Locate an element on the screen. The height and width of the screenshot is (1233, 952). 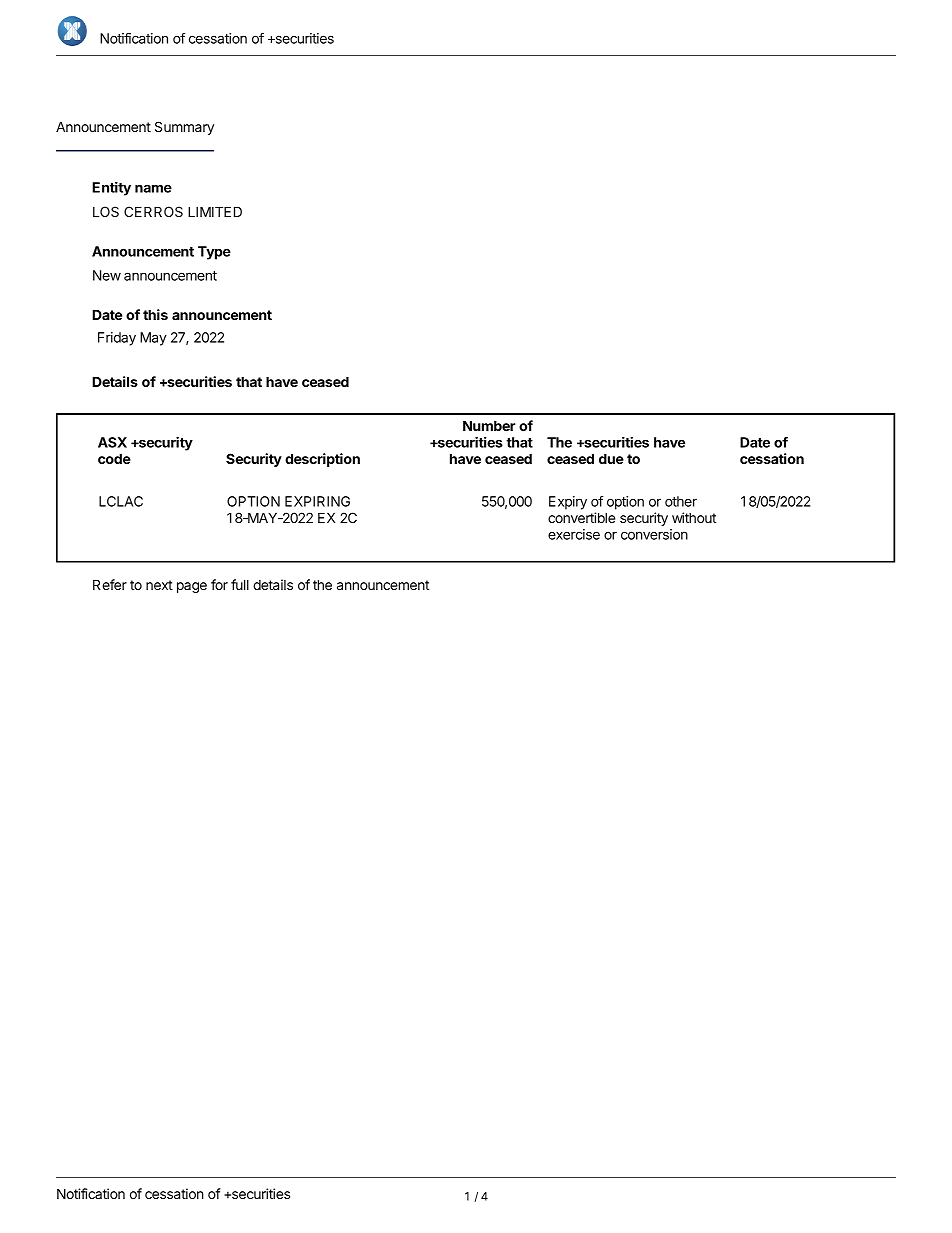
Type is located at coordinates (214, 253).
